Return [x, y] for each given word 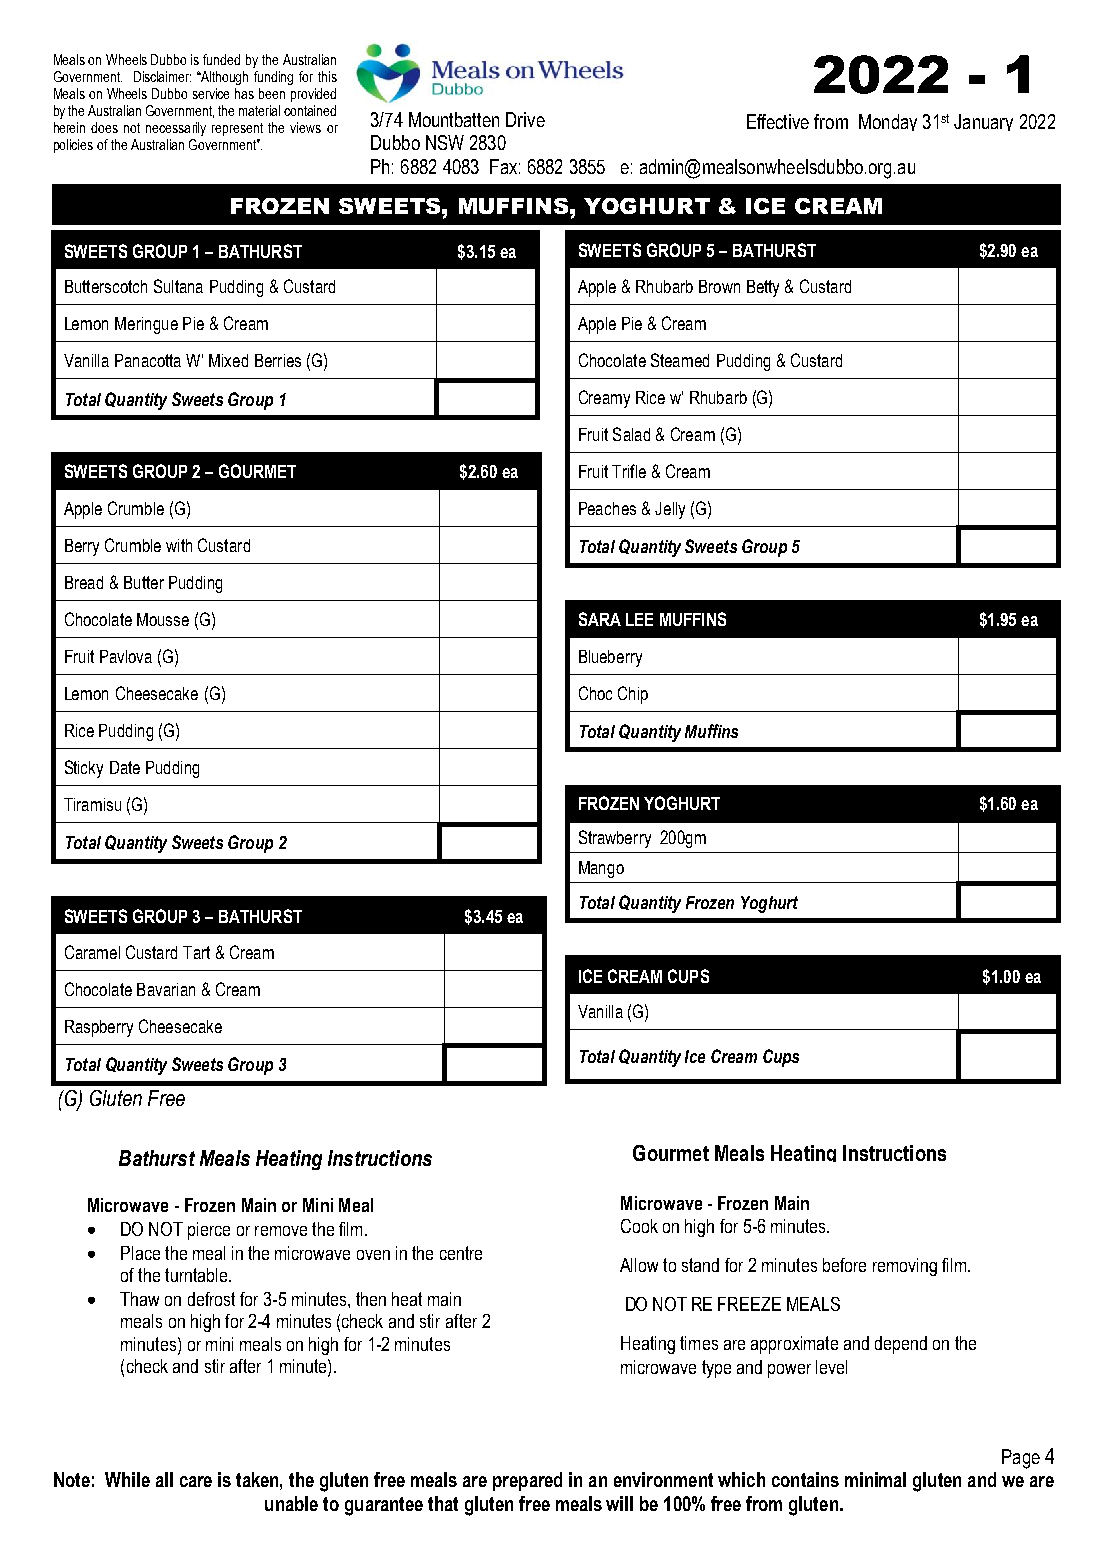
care [196, 1481]
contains [805, 1479]
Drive [525, 119]
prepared [527, 1481]
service [211, 93]
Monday [888, 122]
